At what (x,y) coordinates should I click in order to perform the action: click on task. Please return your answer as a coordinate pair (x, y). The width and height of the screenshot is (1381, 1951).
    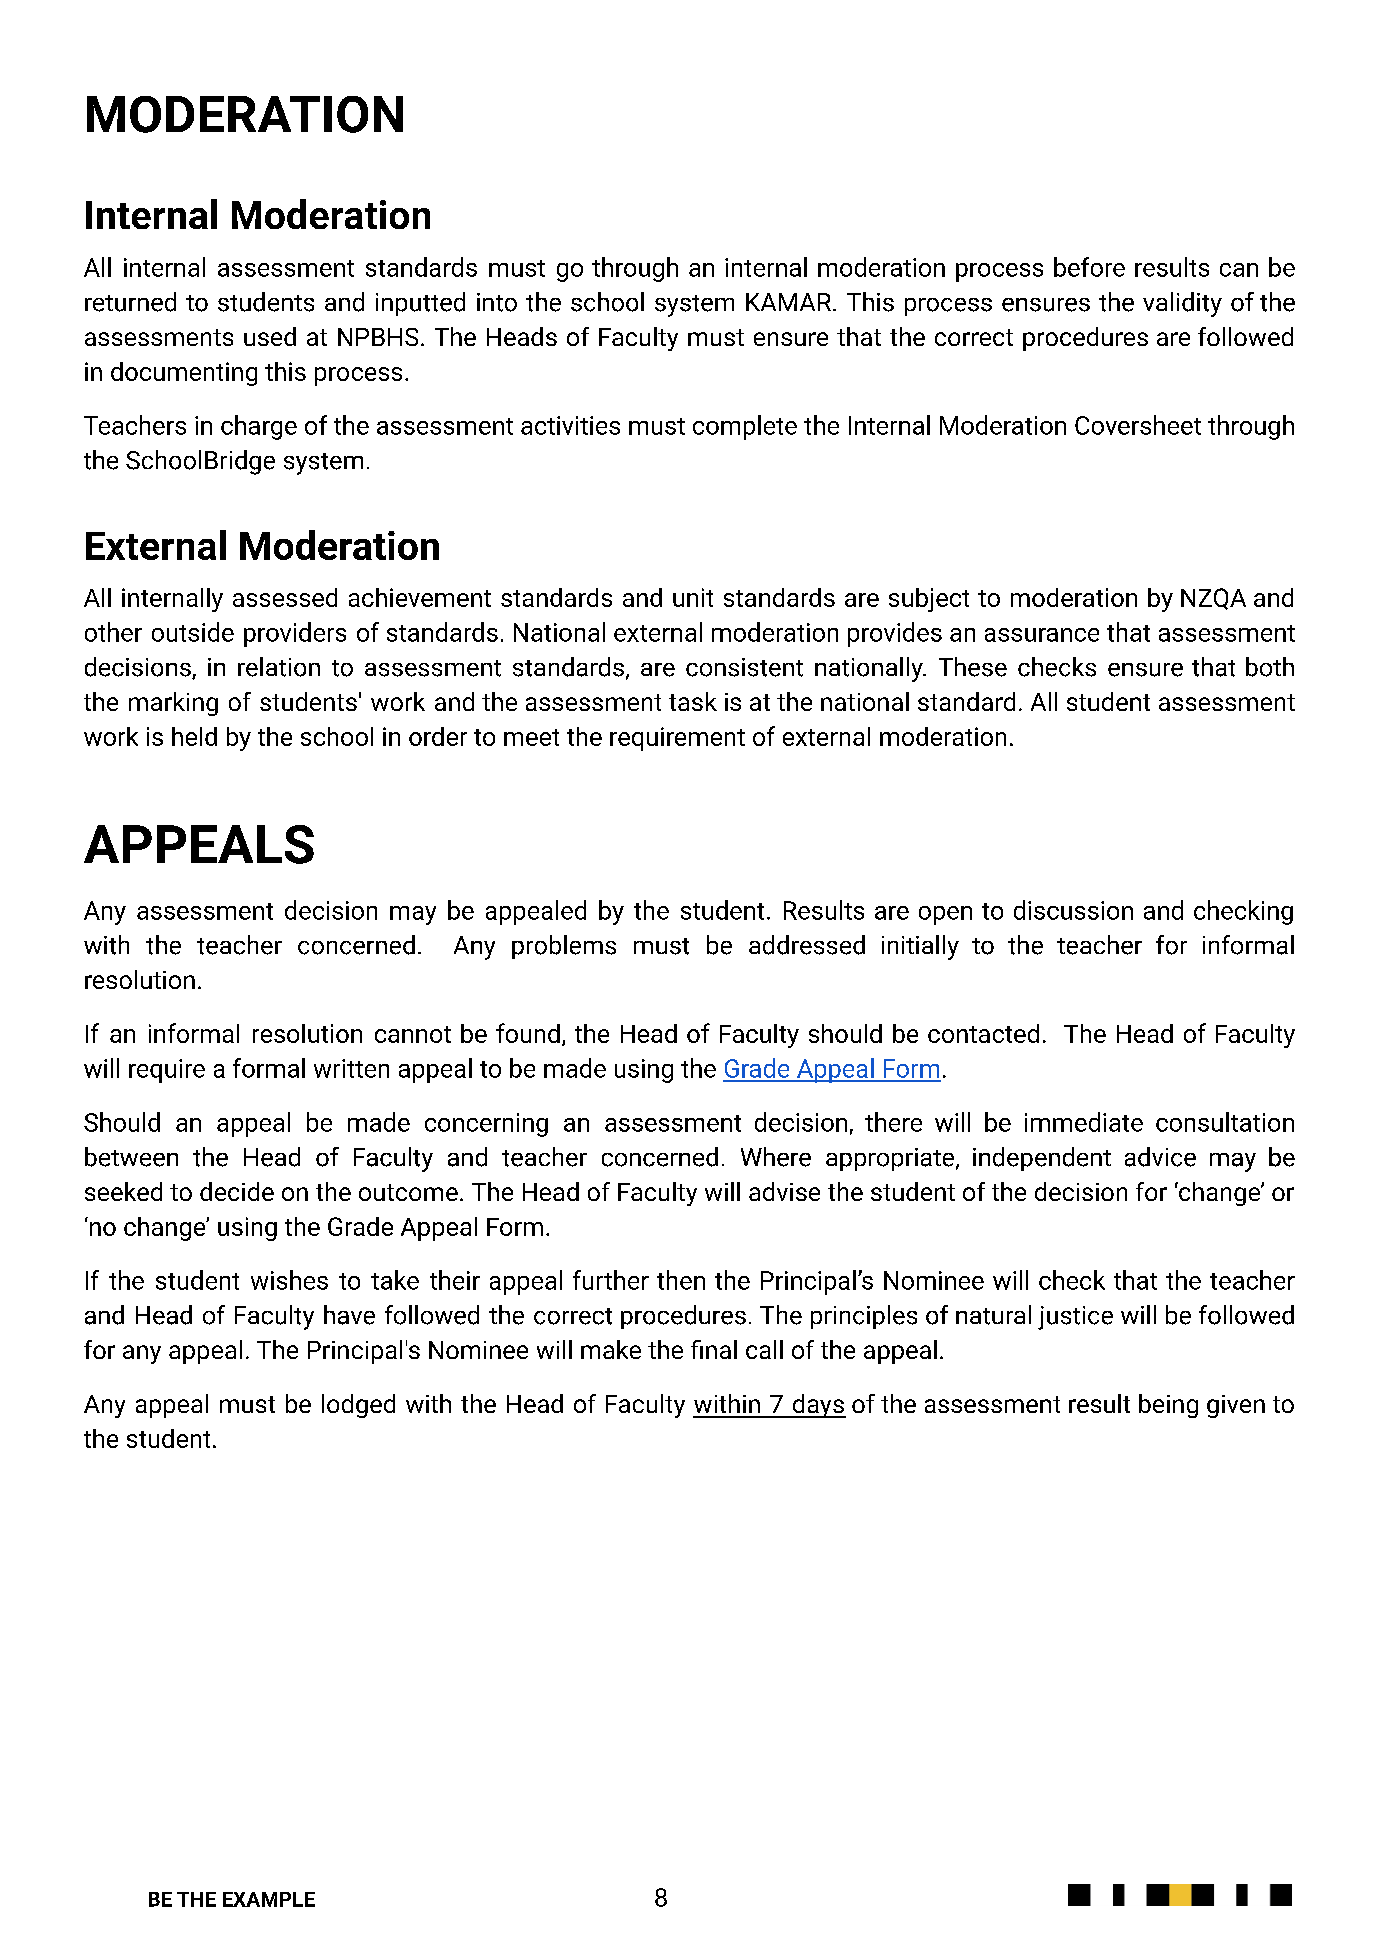
    Looking at the image, I should click on (693, 701).
